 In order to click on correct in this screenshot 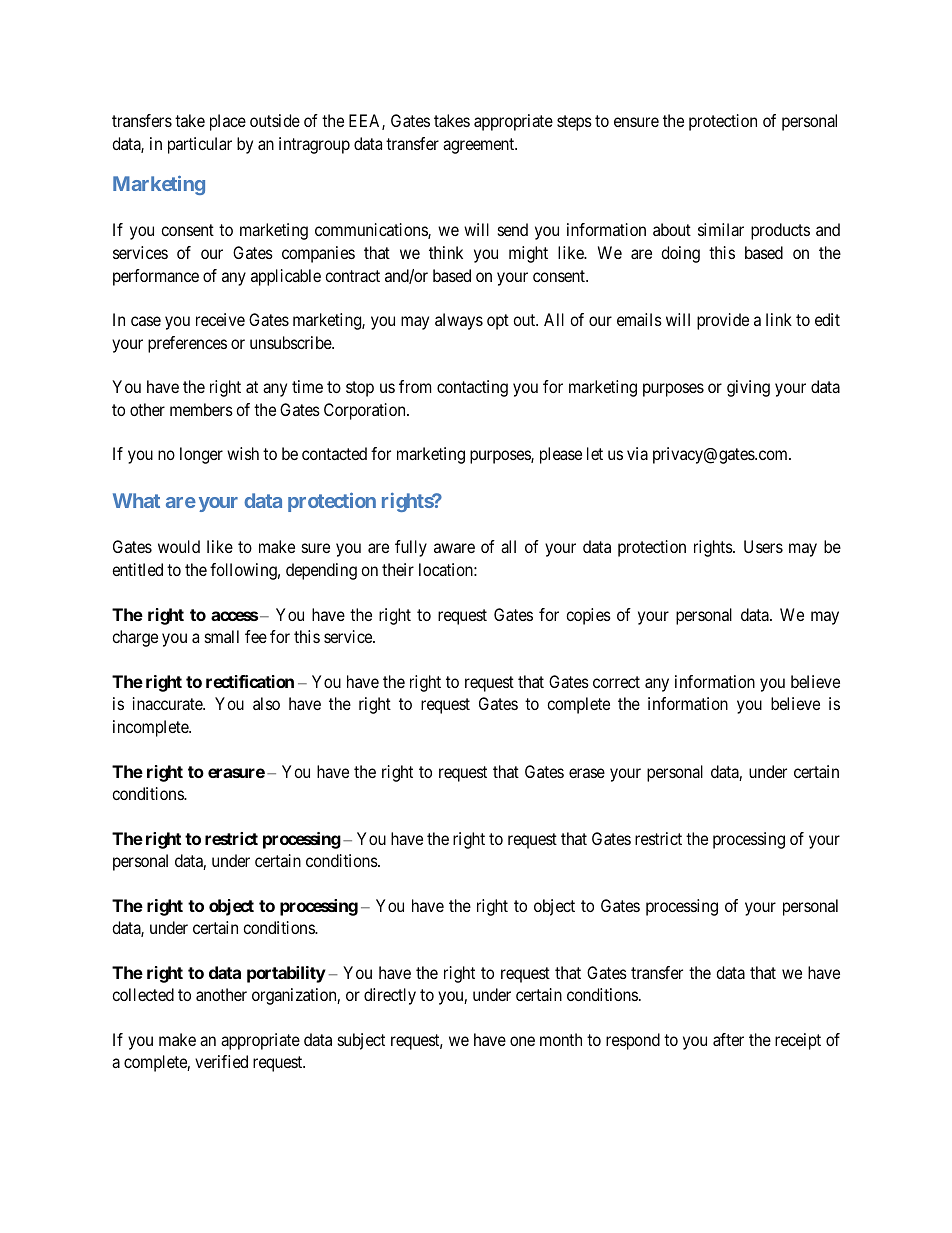, I will do `click(616, 682)`.
